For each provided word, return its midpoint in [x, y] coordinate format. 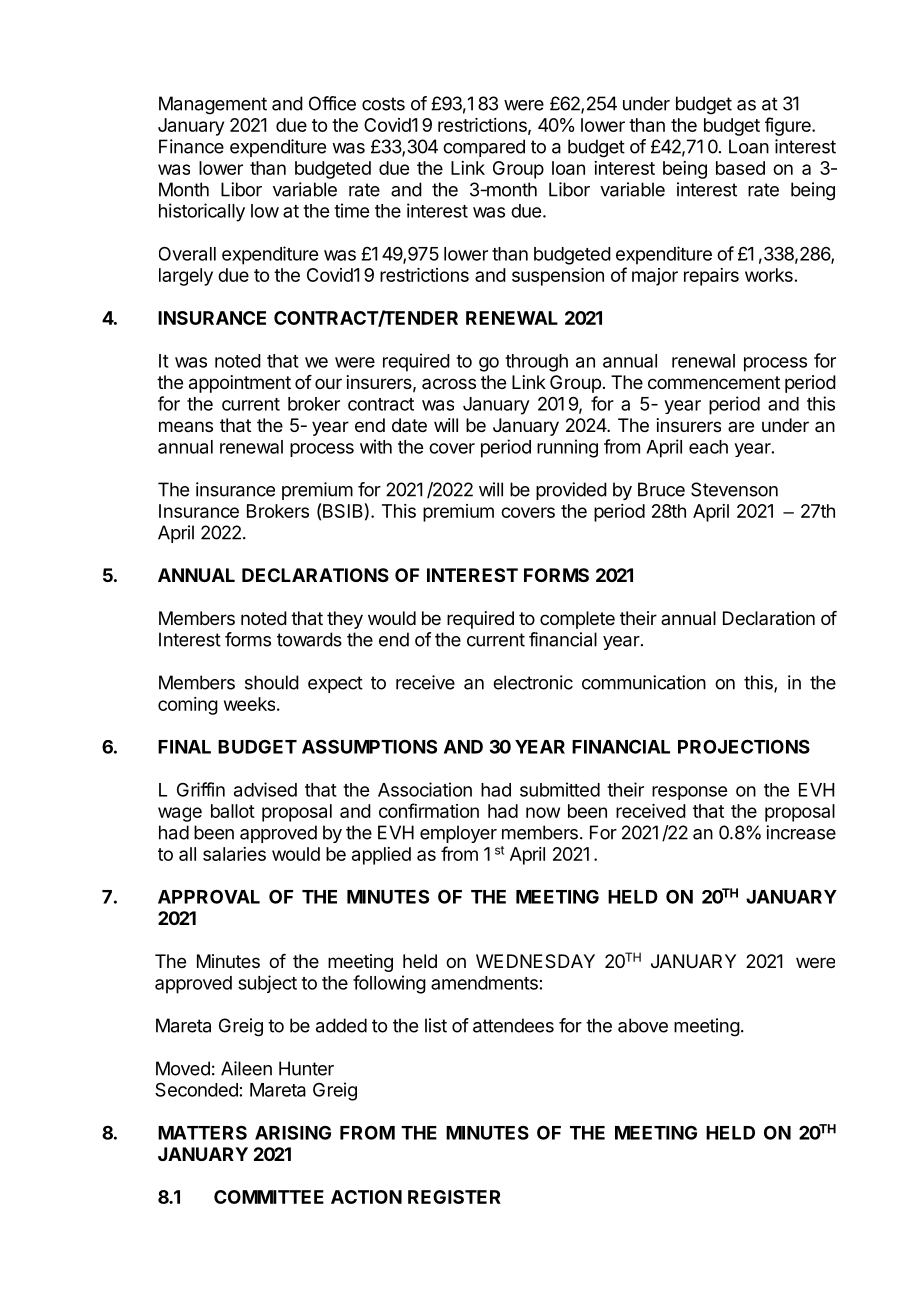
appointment [240, 384]
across [449, 383]
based [740, 168]
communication [644, 682]
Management [213, 105]
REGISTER [454, 1197]
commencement [714, 382]
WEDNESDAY [535, 961]
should [272, 682]
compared [484, 148]
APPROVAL [209, 896]
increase [801, 832]
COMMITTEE [269, 1197]
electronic [533, 682]
